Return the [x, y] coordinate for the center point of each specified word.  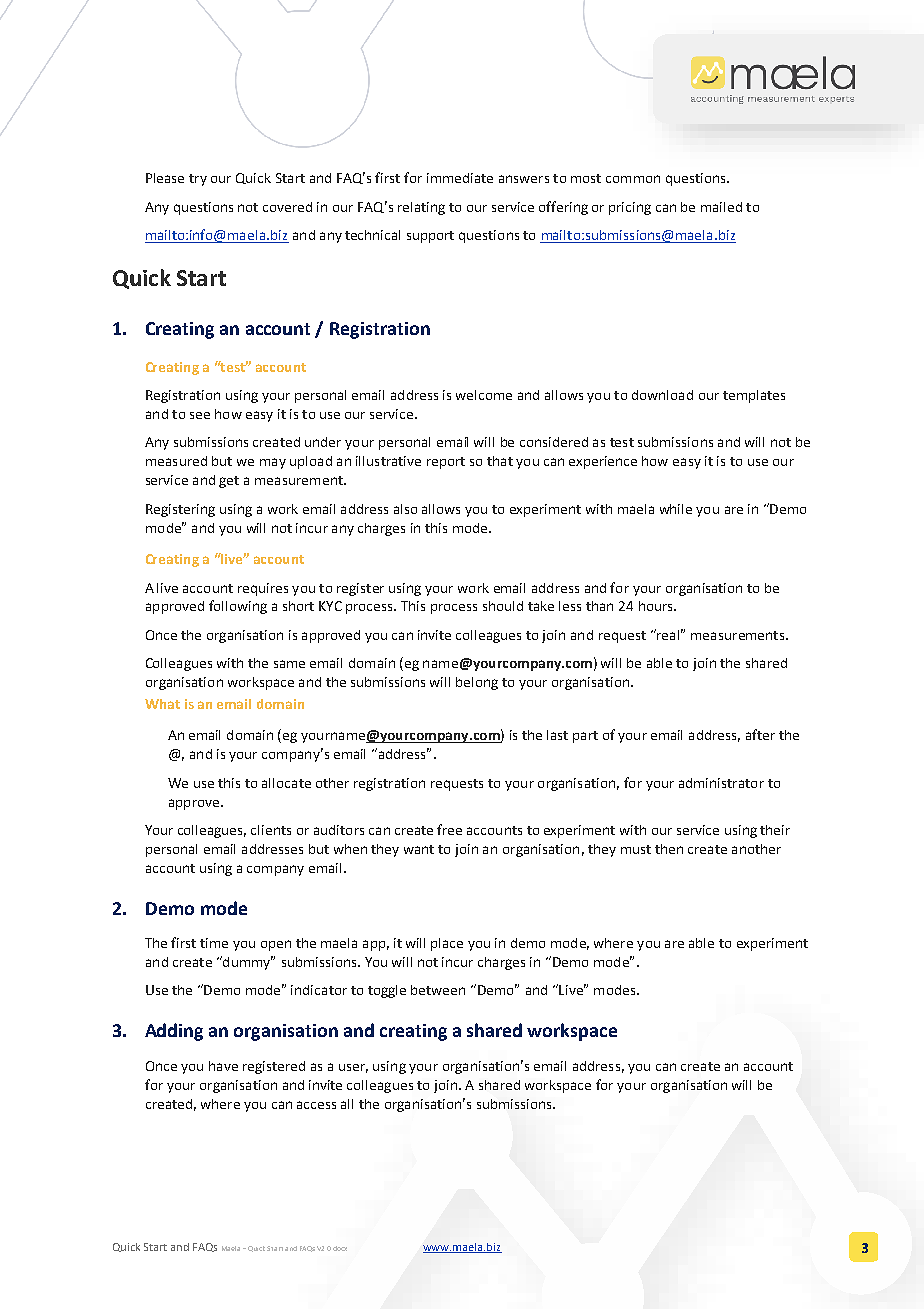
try [198, 180]
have [223, 1066]
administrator [721, 783]
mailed [721, 207]
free [449, 829]
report [446, 463]
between [438, 990]
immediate [460, 178]
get [229, 482]
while [676, 509]
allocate [286, 783]
